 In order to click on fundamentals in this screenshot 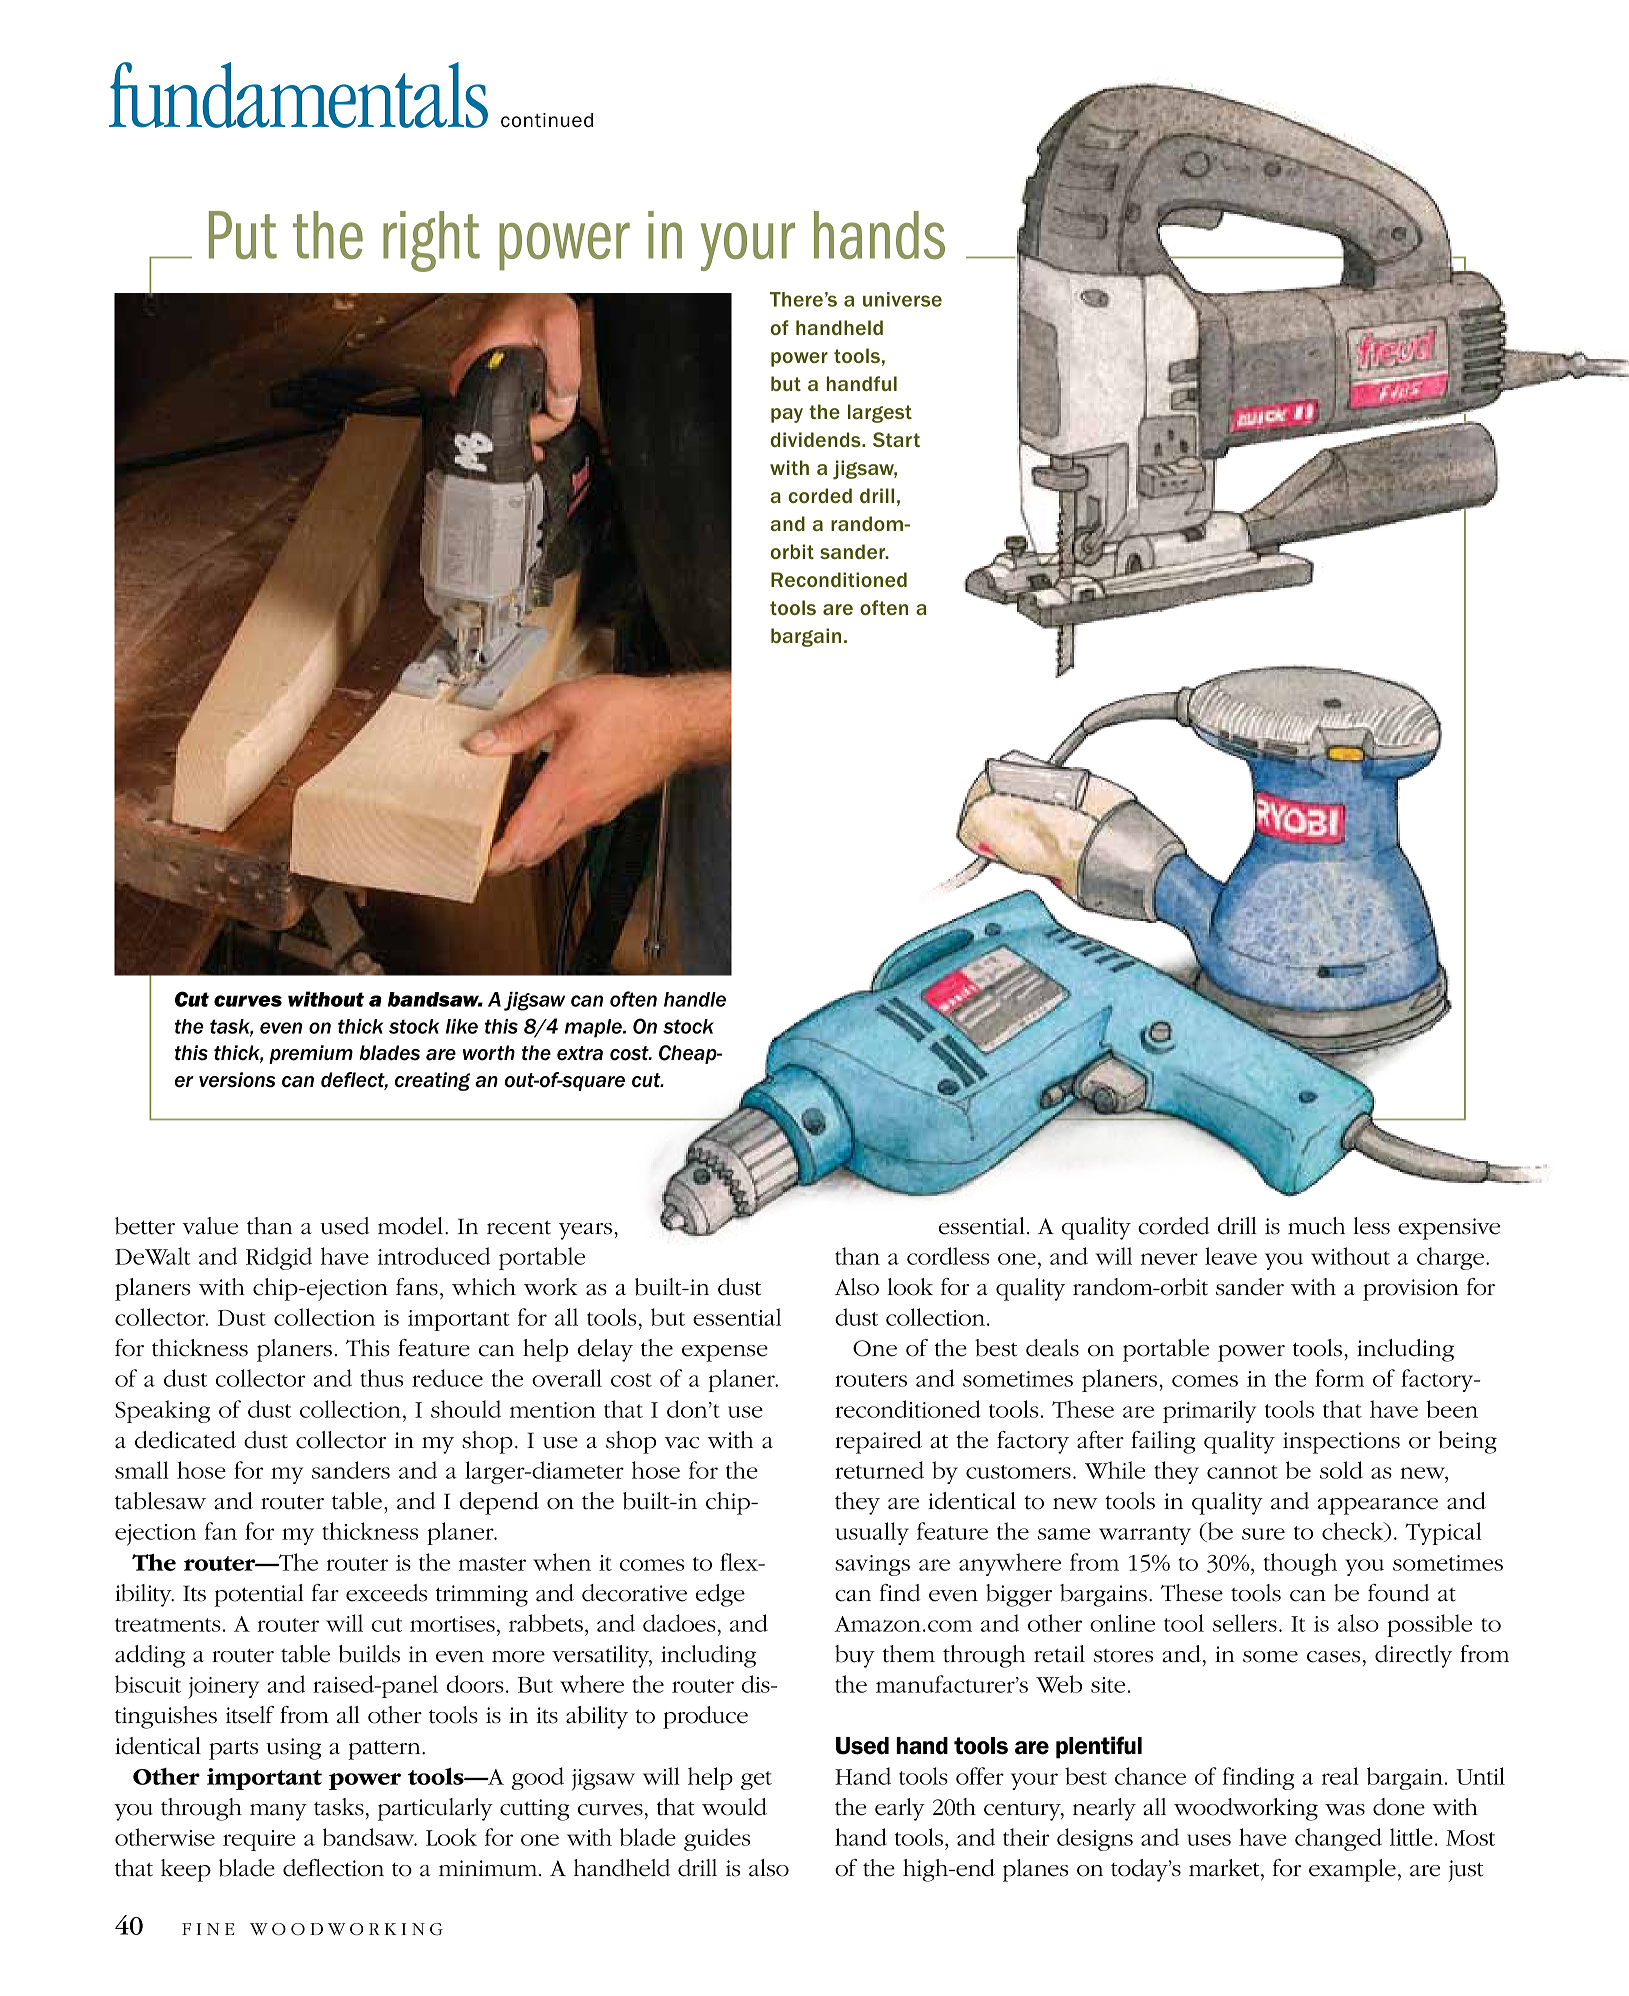, I will do `click(298, 95)`.
